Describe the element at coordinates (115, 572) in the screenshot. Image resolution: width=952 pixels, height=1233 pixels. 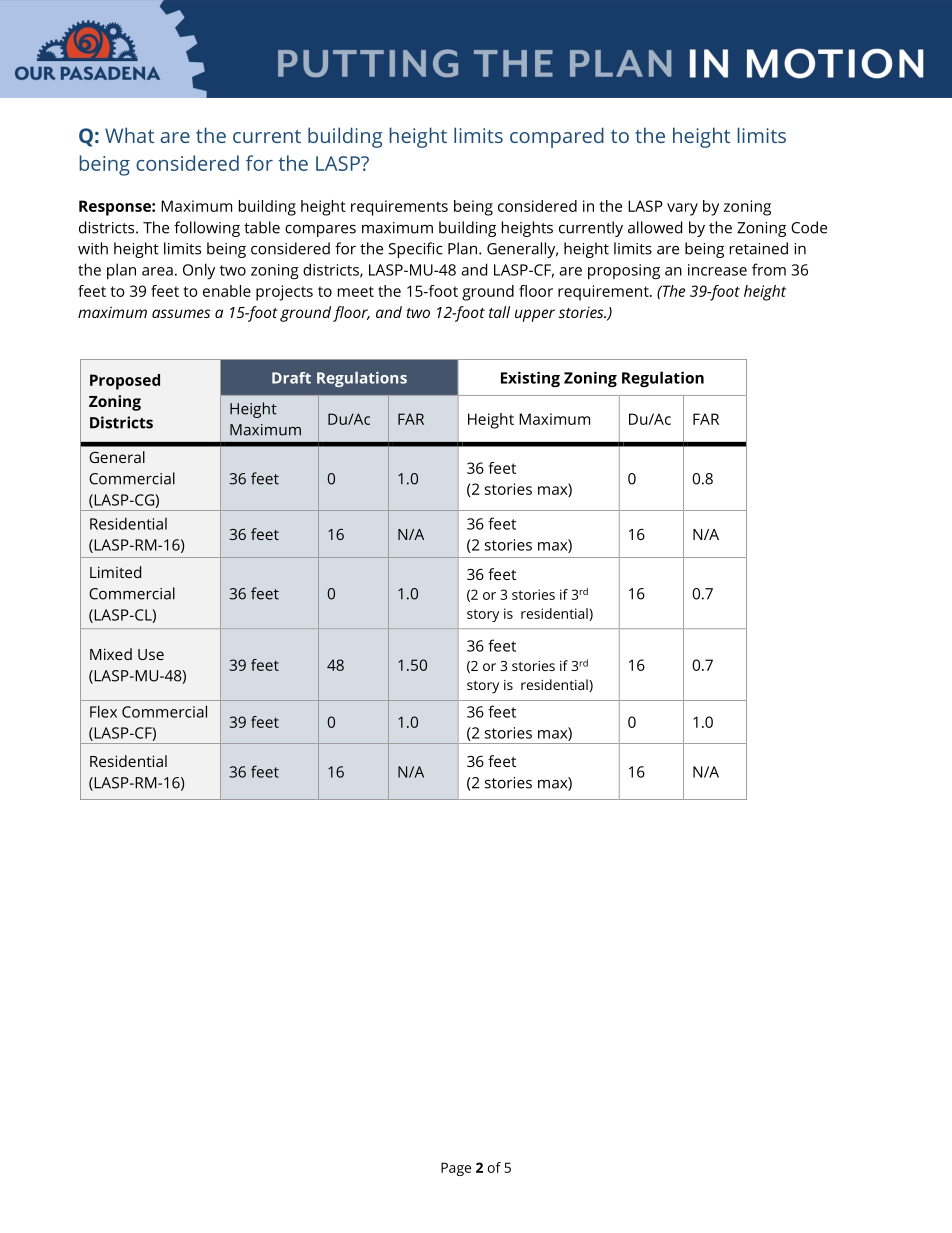
I see `Limited` at that location.
